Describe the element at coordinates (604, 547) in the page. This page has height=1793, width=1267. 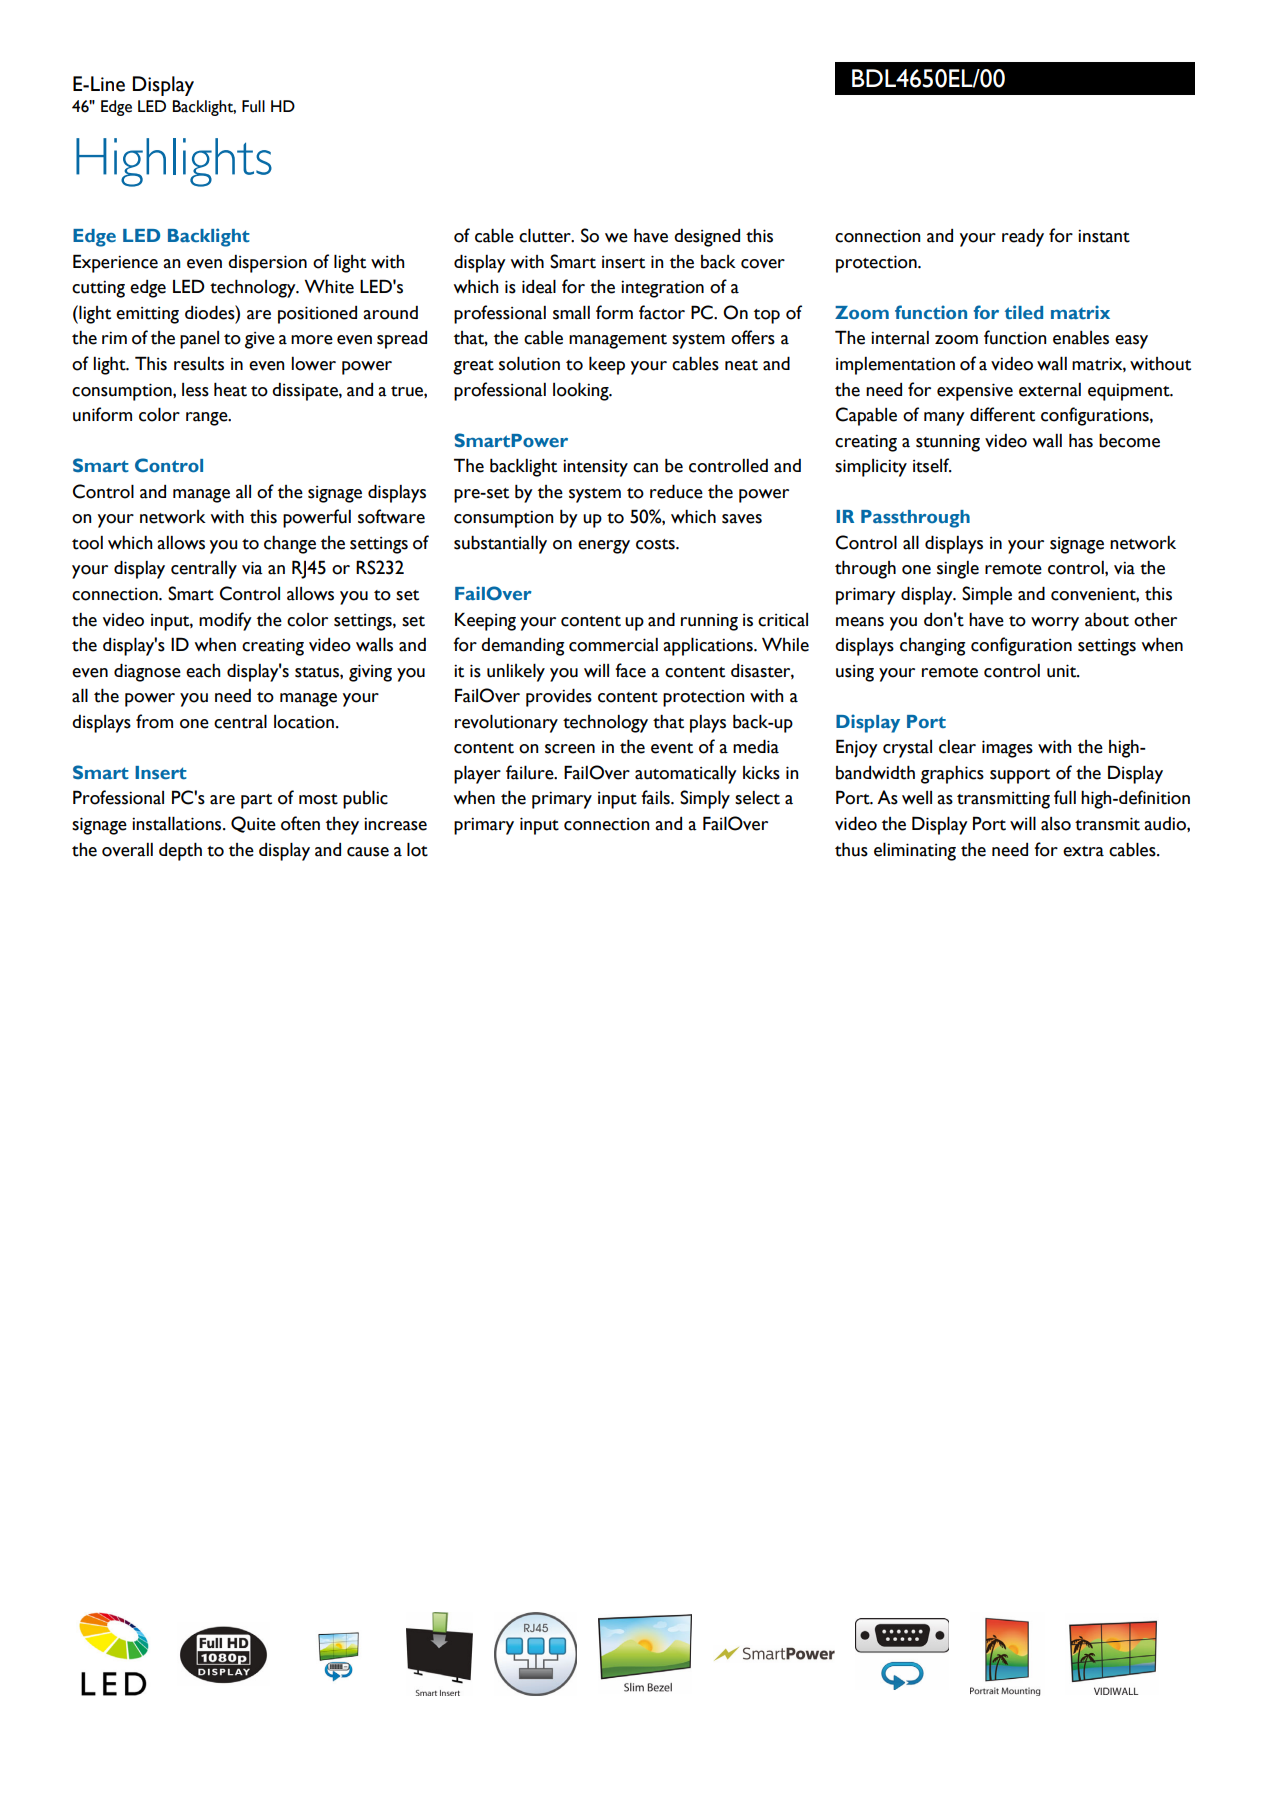
I see `energy` at that location.
